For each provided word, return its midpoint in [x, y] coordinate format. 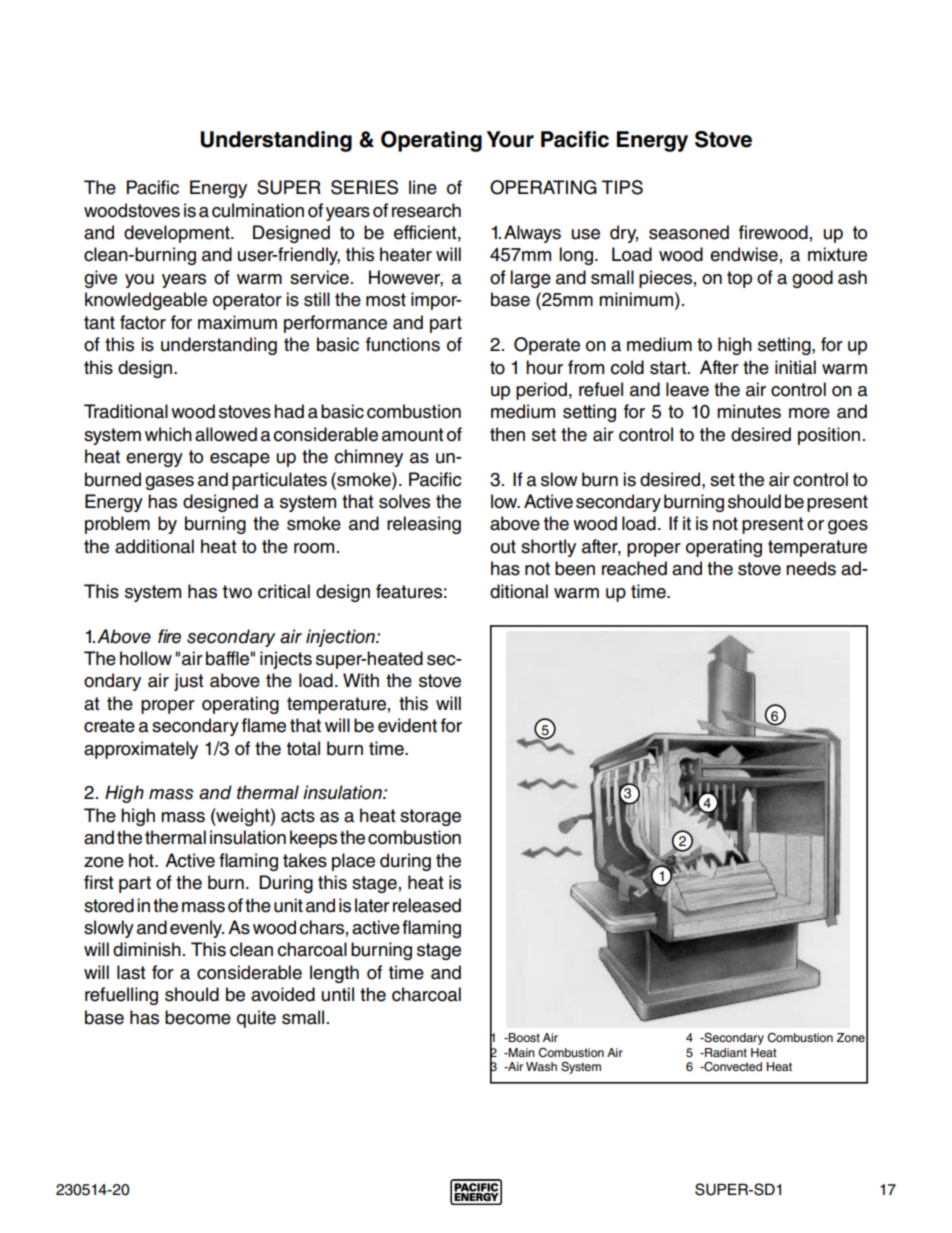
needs [811, 568]
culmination [258, 210]
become [198, 1017]
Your [510, 139]
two [237, 592]
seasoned [689, 232]
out [503, 547]
